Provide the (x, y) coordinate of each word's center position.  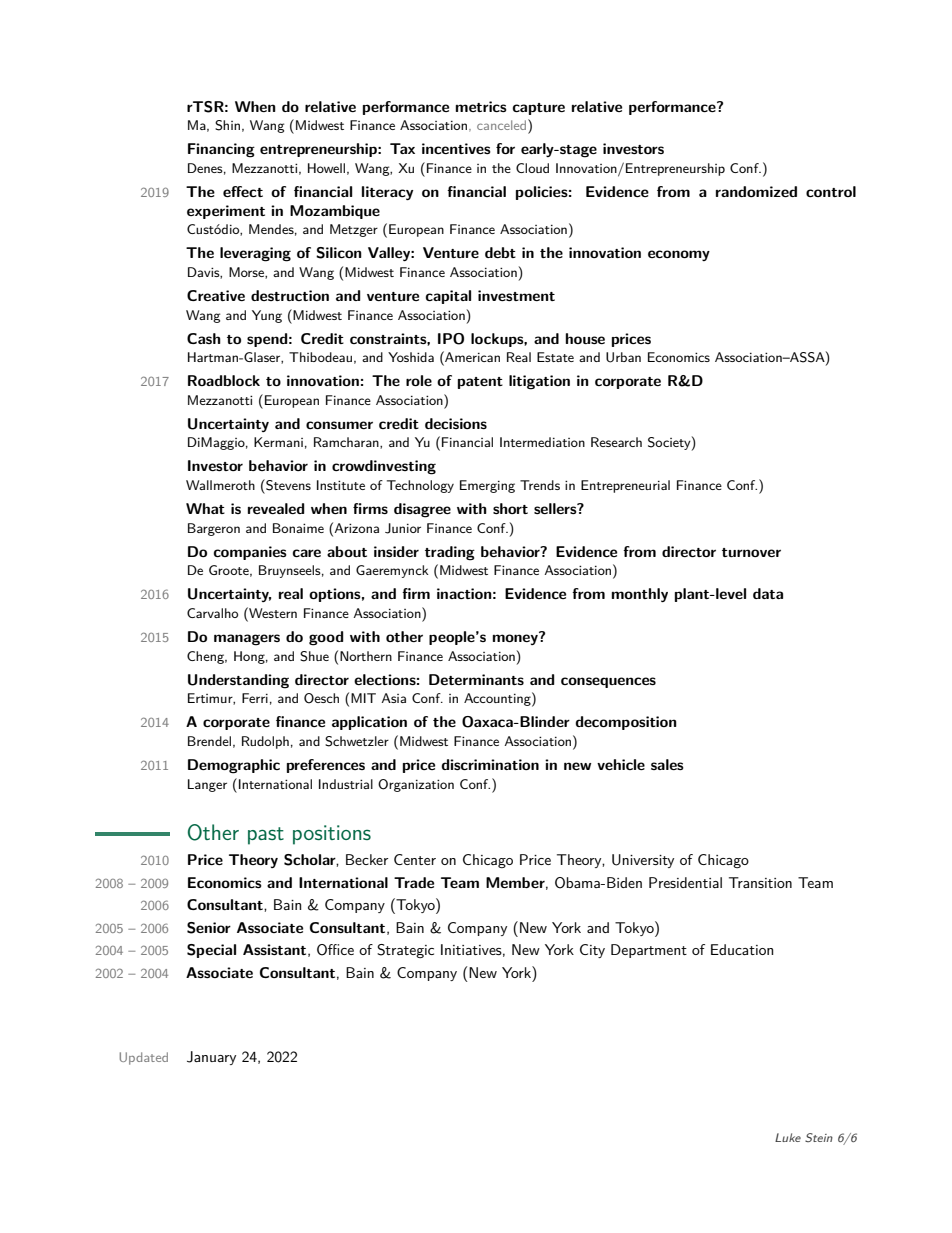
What (205, 508)
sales (667, 764)
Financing (221, 150)
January (211, 1058)
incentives (456, 148)
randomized (756, 191)
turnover (751, 552)
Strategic (405, 951)
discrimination (490, 764)
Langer (207, 785)
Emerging (487, 486)
